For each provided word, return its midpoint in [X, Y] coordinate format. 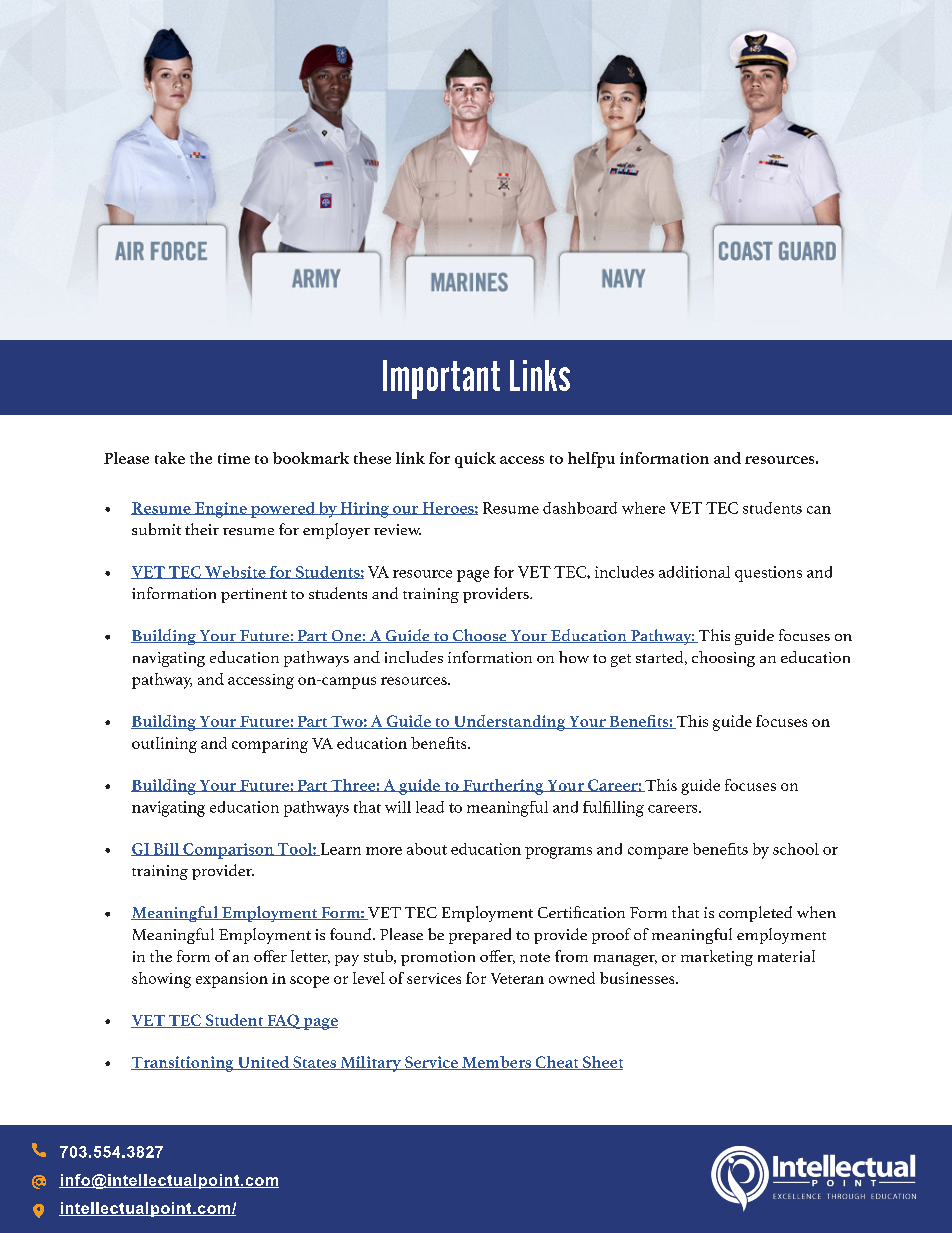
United [263, 1063]
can [819, 510]
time [234, 458]
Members [496, 1063]
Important [441, 379]
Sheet [601, 1063]
